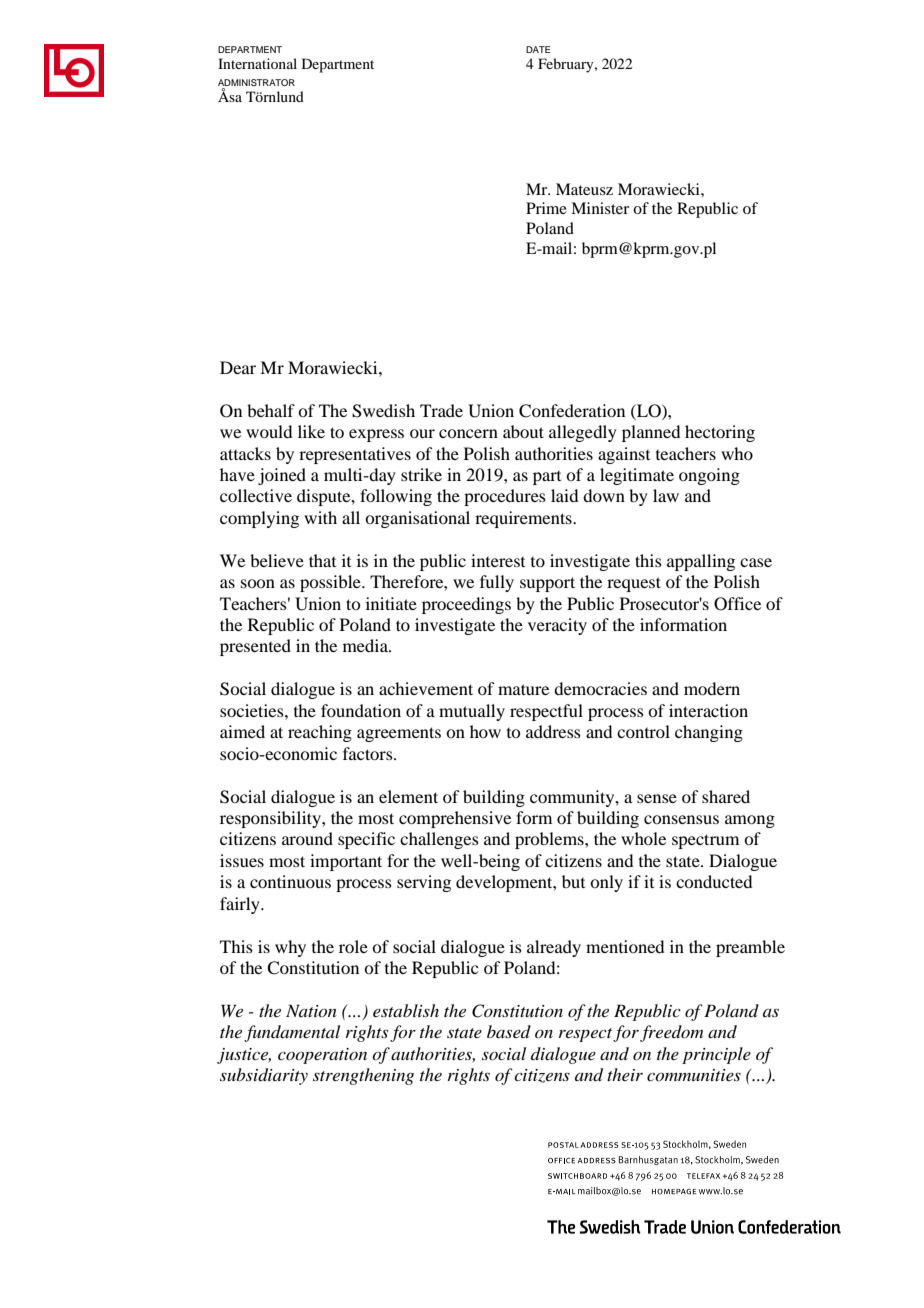 The height and width of the screenshot is (1308, 924). I want to click on how, so click(485, 731).
